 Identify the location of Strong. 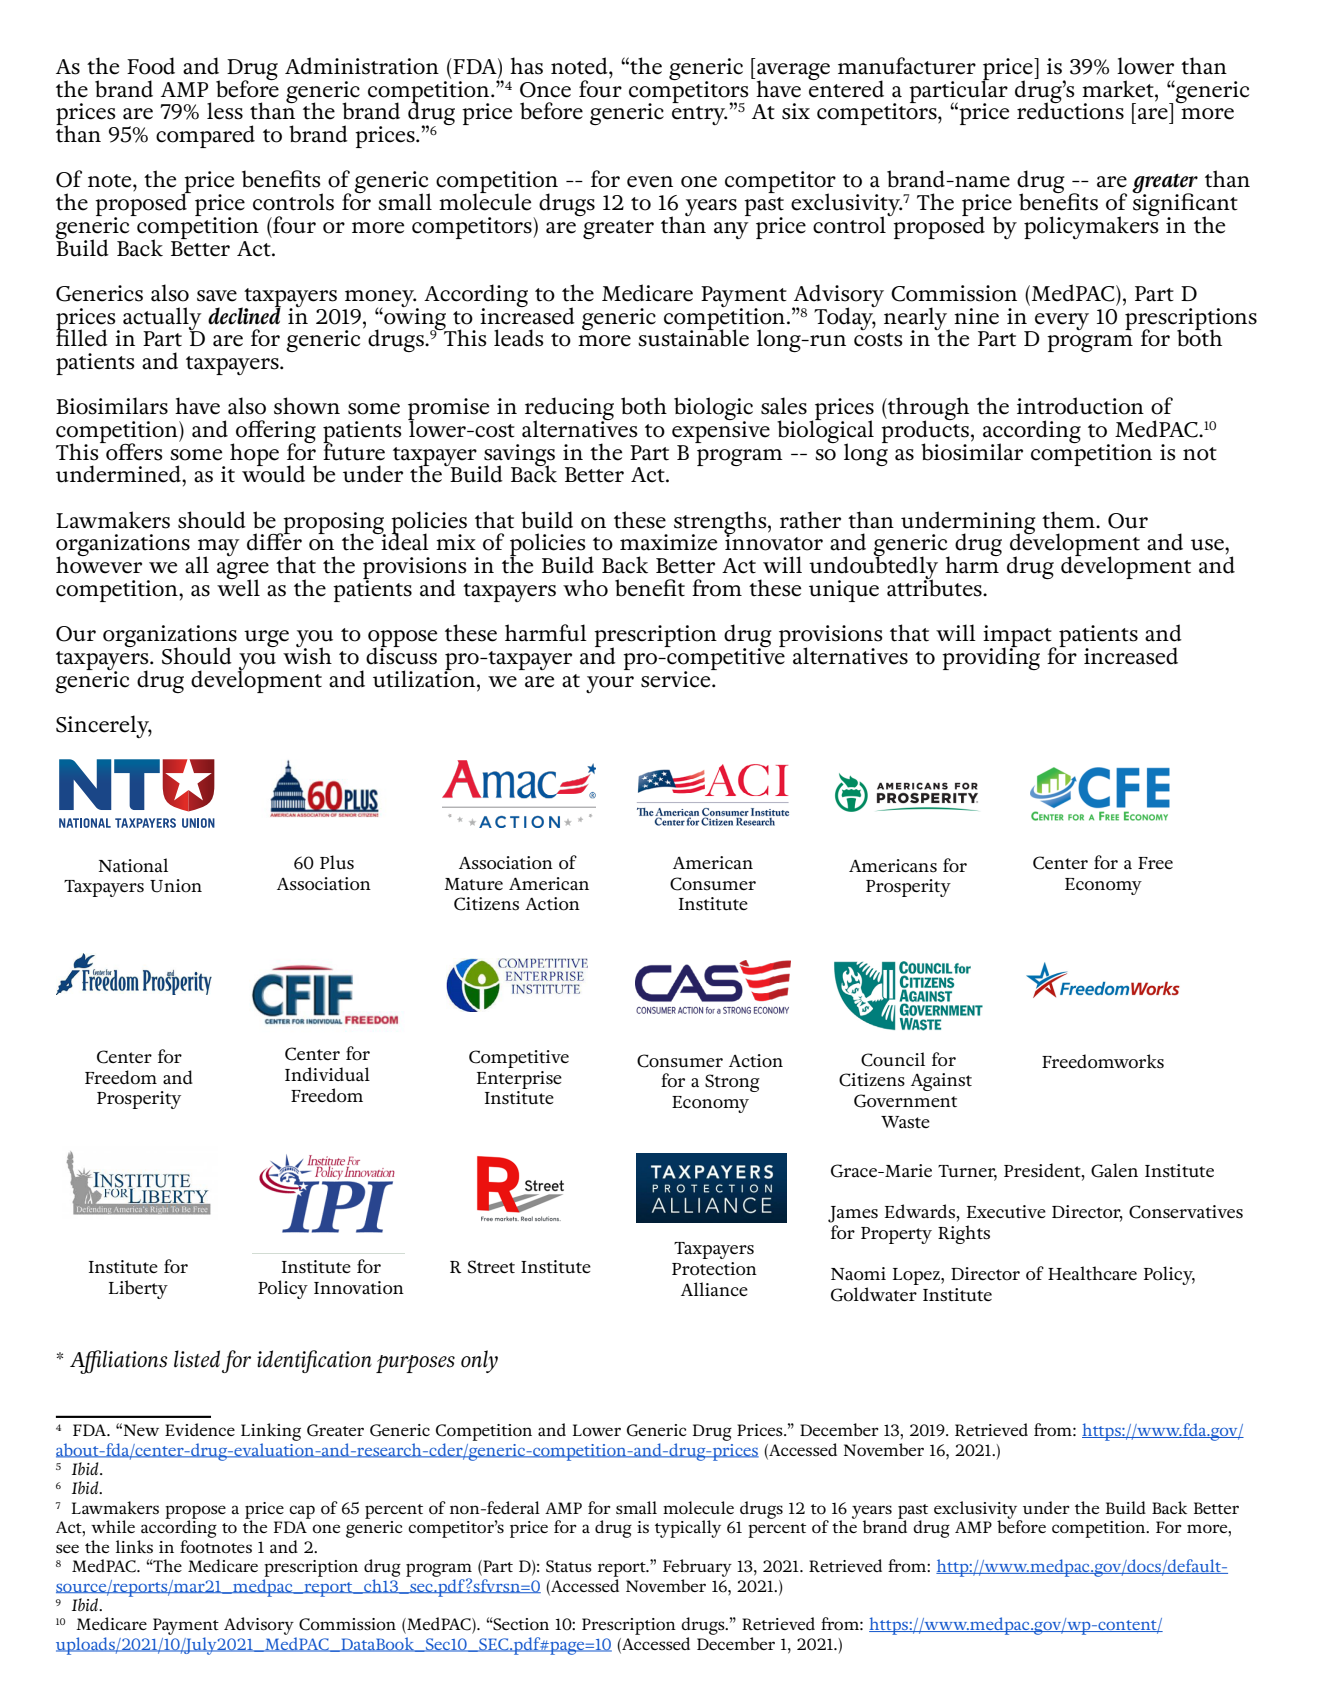
(732, 1083).
